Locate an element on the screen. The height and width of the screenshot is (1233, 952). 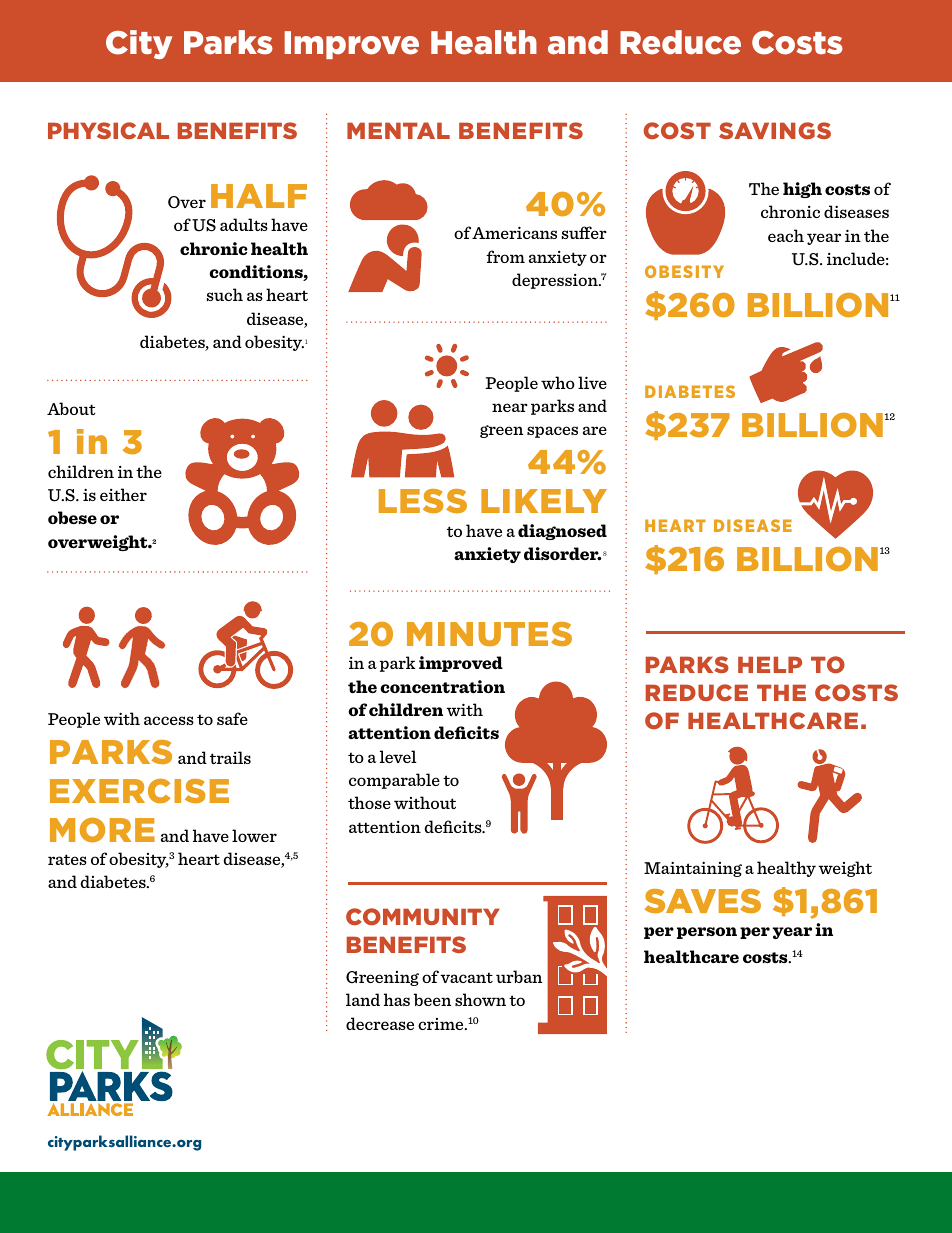
MENTAL is located at coordinates (398, 130).
